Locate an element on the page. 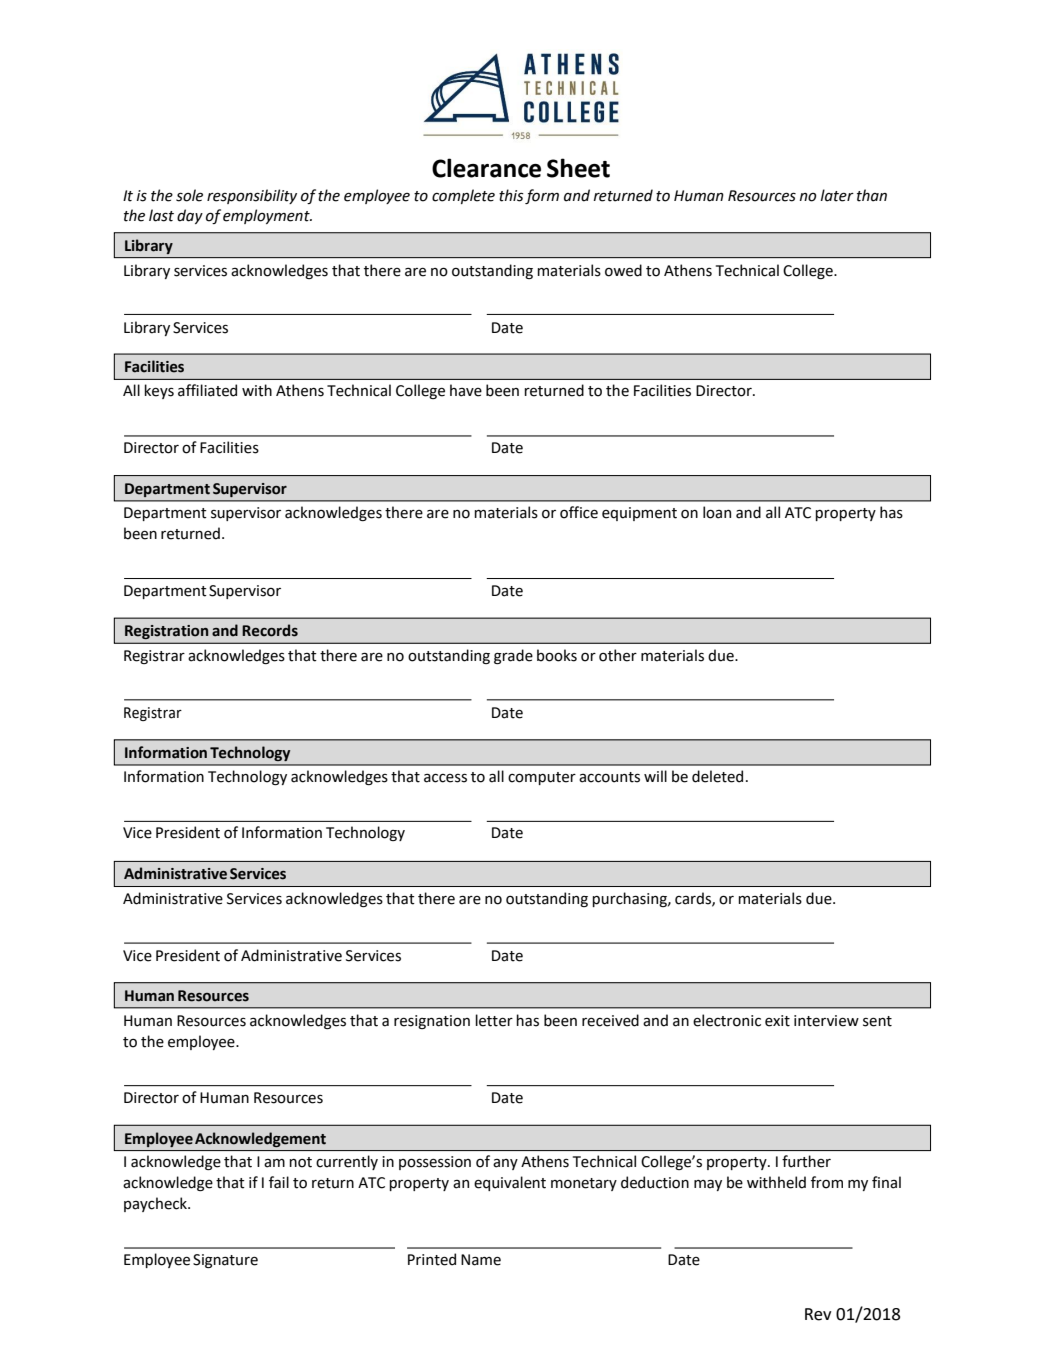  later is located at coordinates (837, 195).
